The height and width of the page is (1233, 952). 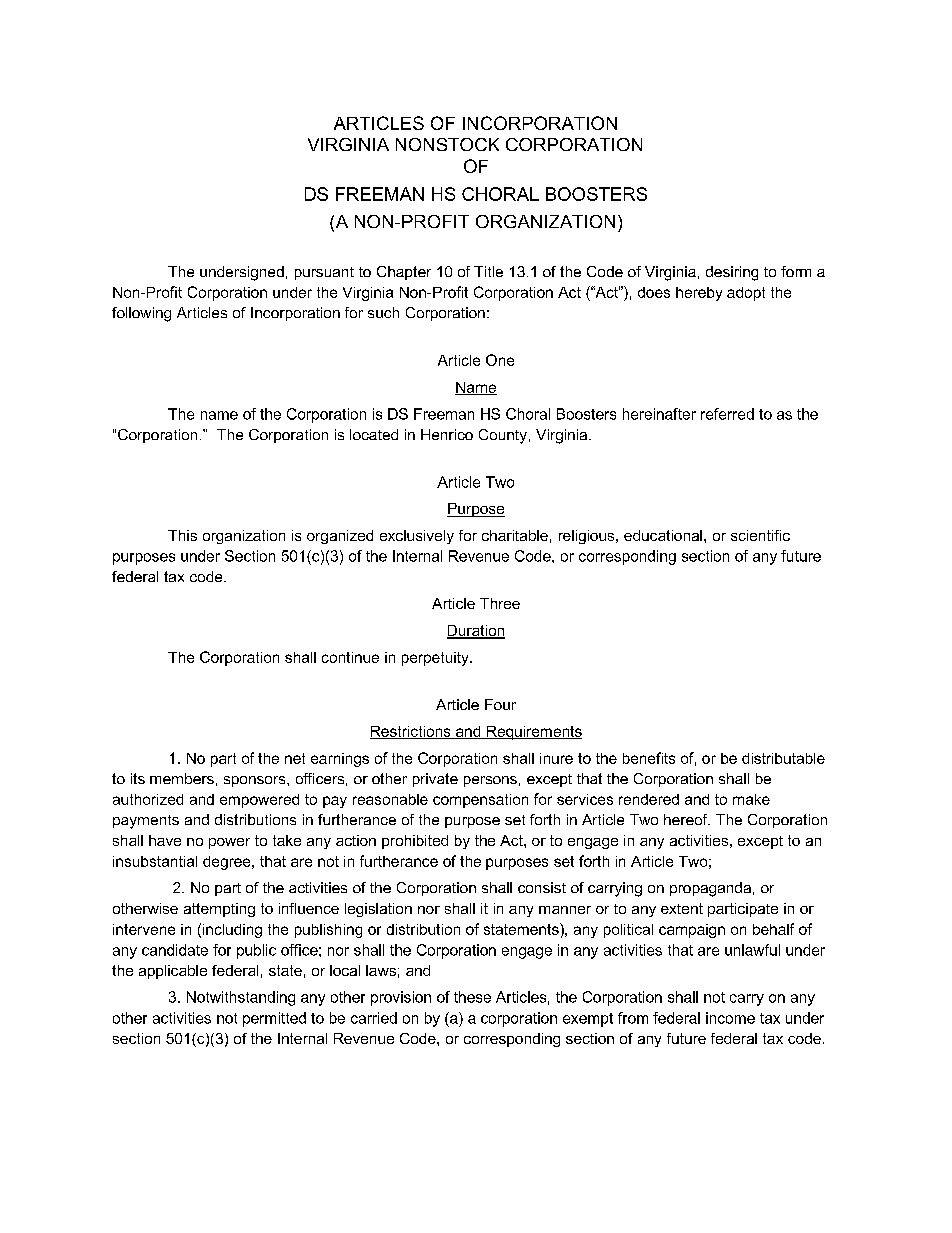 I want to click on Notwithstanding, so click(x=241, y=998).
